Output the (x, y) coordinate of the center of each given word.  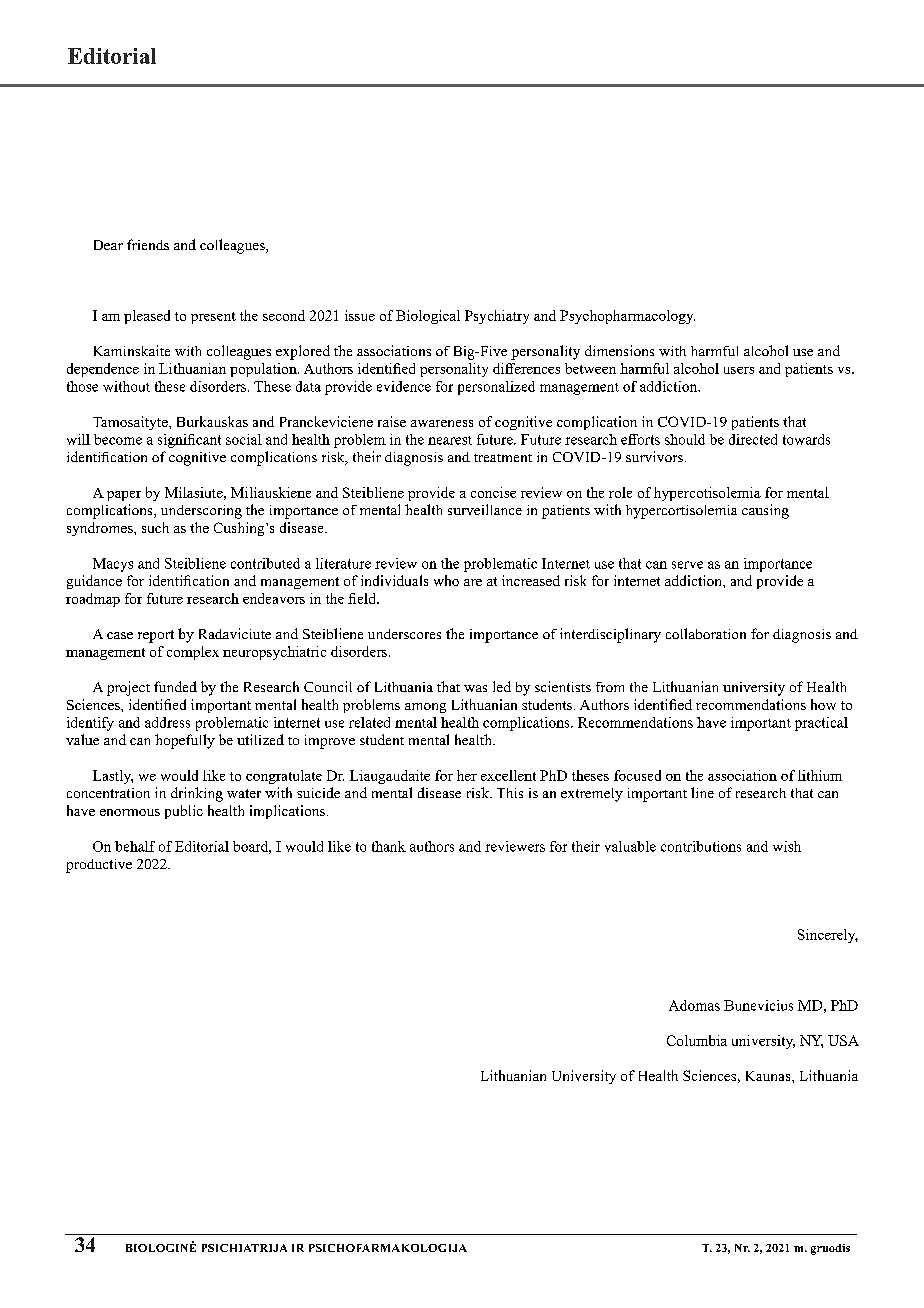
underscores (404, 634)
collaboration (706, 633)
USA (843, 1040)
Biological (428, 317)
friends (148, 244)
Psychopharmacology (627, 317)
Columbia (697, 1040)
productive (99, 866)
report (156, 636)
